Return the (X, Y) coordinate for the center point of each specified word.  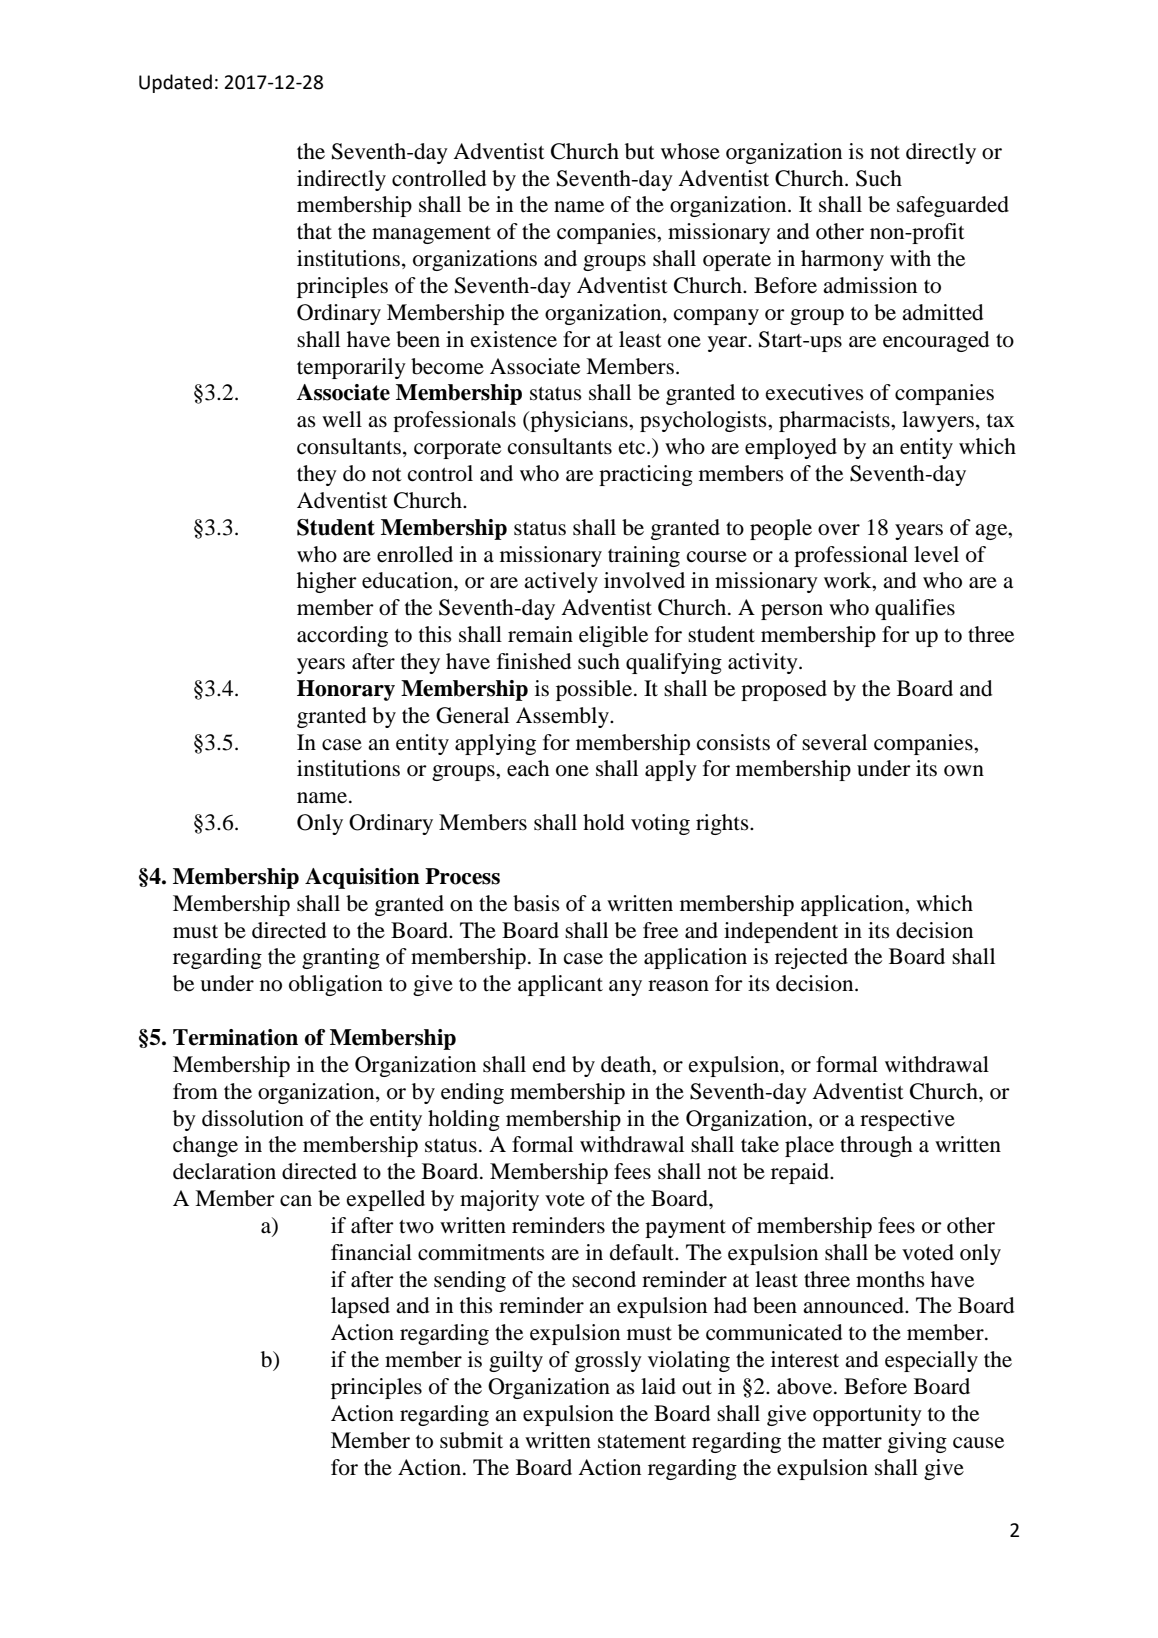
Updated (175, 83)
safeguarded (953, 206)
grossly (608, 1361)
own (964, 771)
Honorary (346, 690)
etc (632, 448)
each (528, 768)
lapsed (360, 1307)
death (627, 1064)
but (640, 151)
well (342, 419)
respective (907, 1120)
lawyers (938, 421)
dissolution (253, 1118)
